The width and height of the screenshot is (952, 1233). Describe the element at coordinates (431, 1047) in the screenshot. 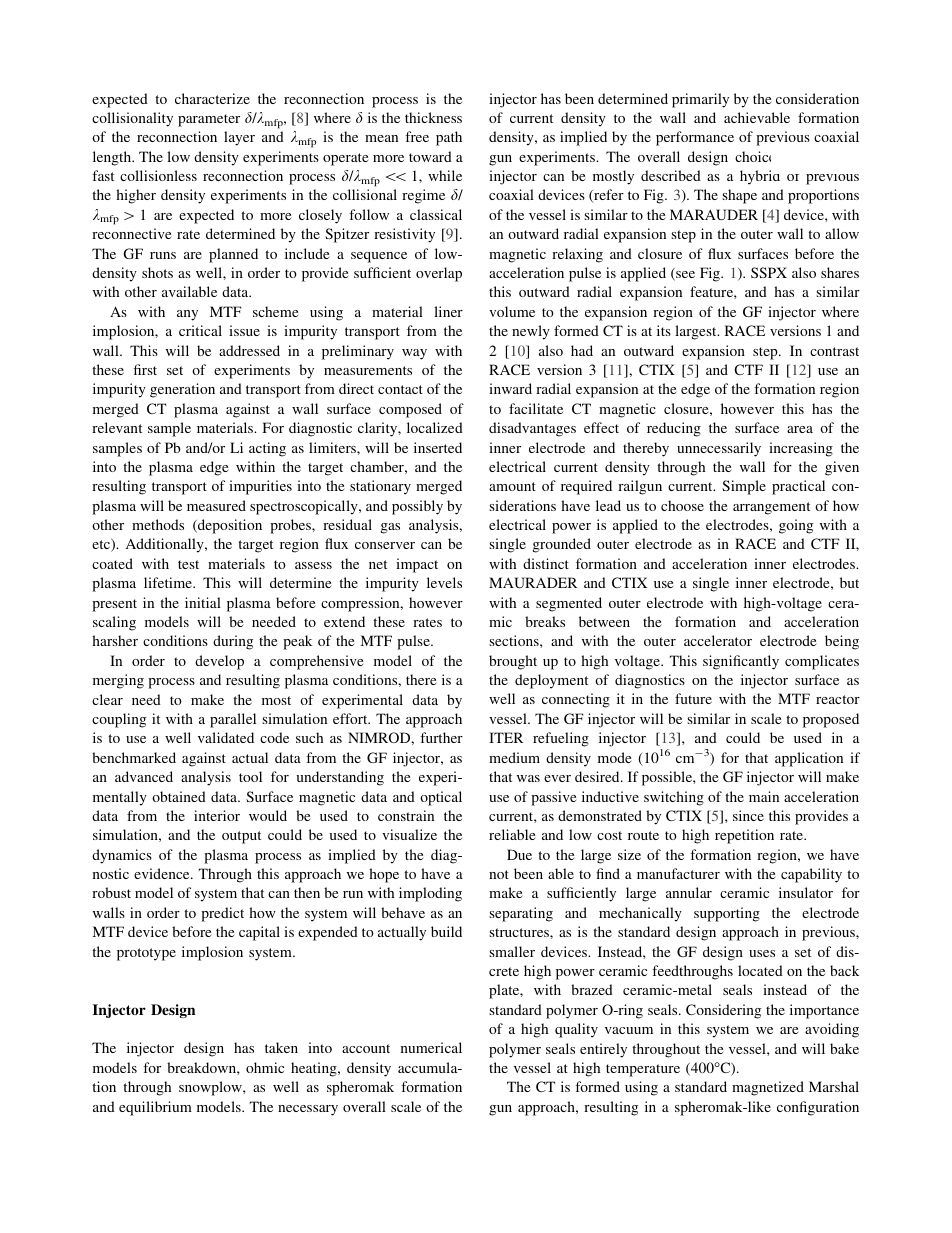

I see `numerical` at that location.
